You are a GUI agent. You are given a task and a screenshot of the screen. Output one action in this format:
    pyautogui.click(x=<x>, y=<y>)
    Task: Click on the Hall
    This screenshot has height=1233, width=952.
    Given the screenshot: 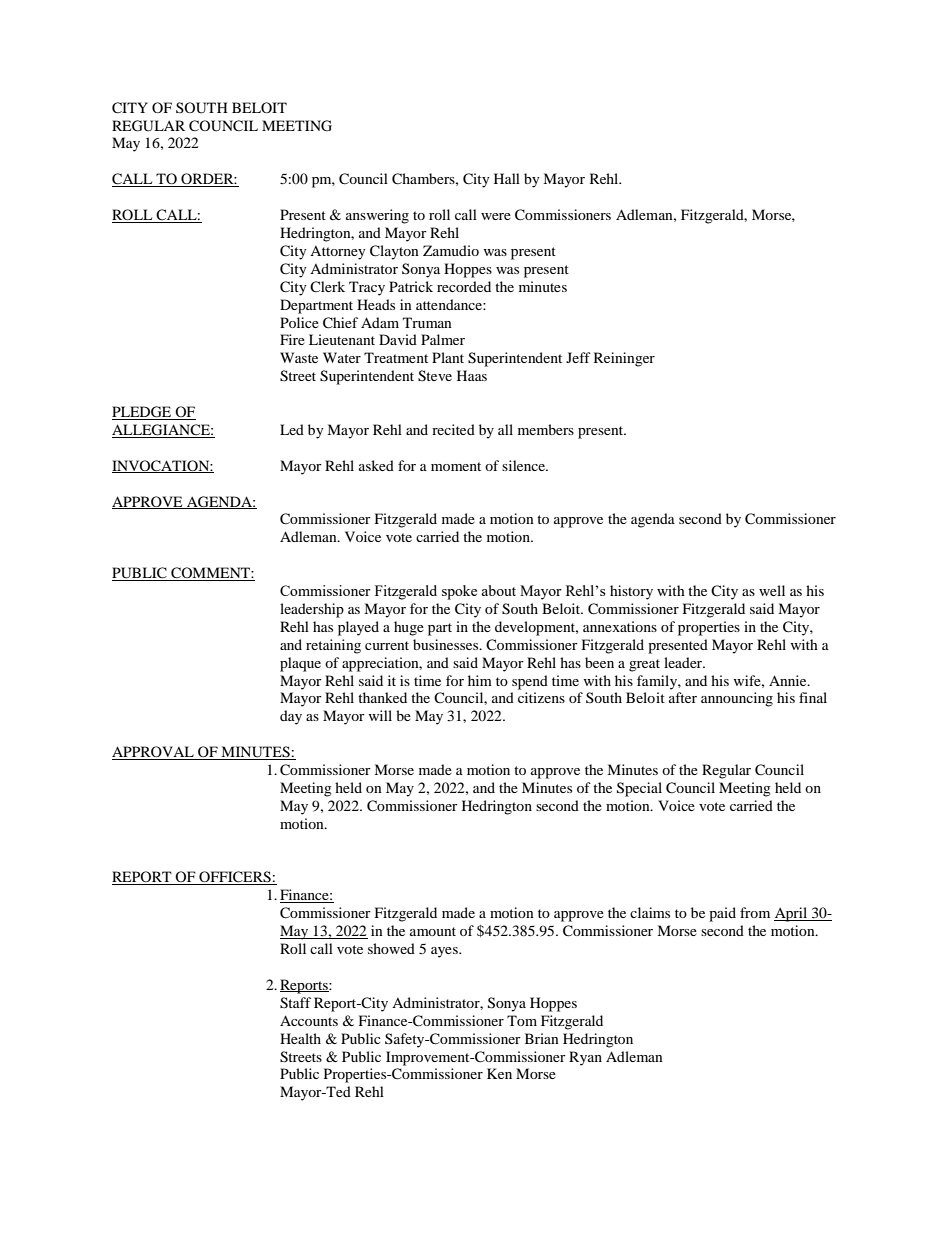 What is the action you would take?
    pyautogui.click(x=507, y=178)
